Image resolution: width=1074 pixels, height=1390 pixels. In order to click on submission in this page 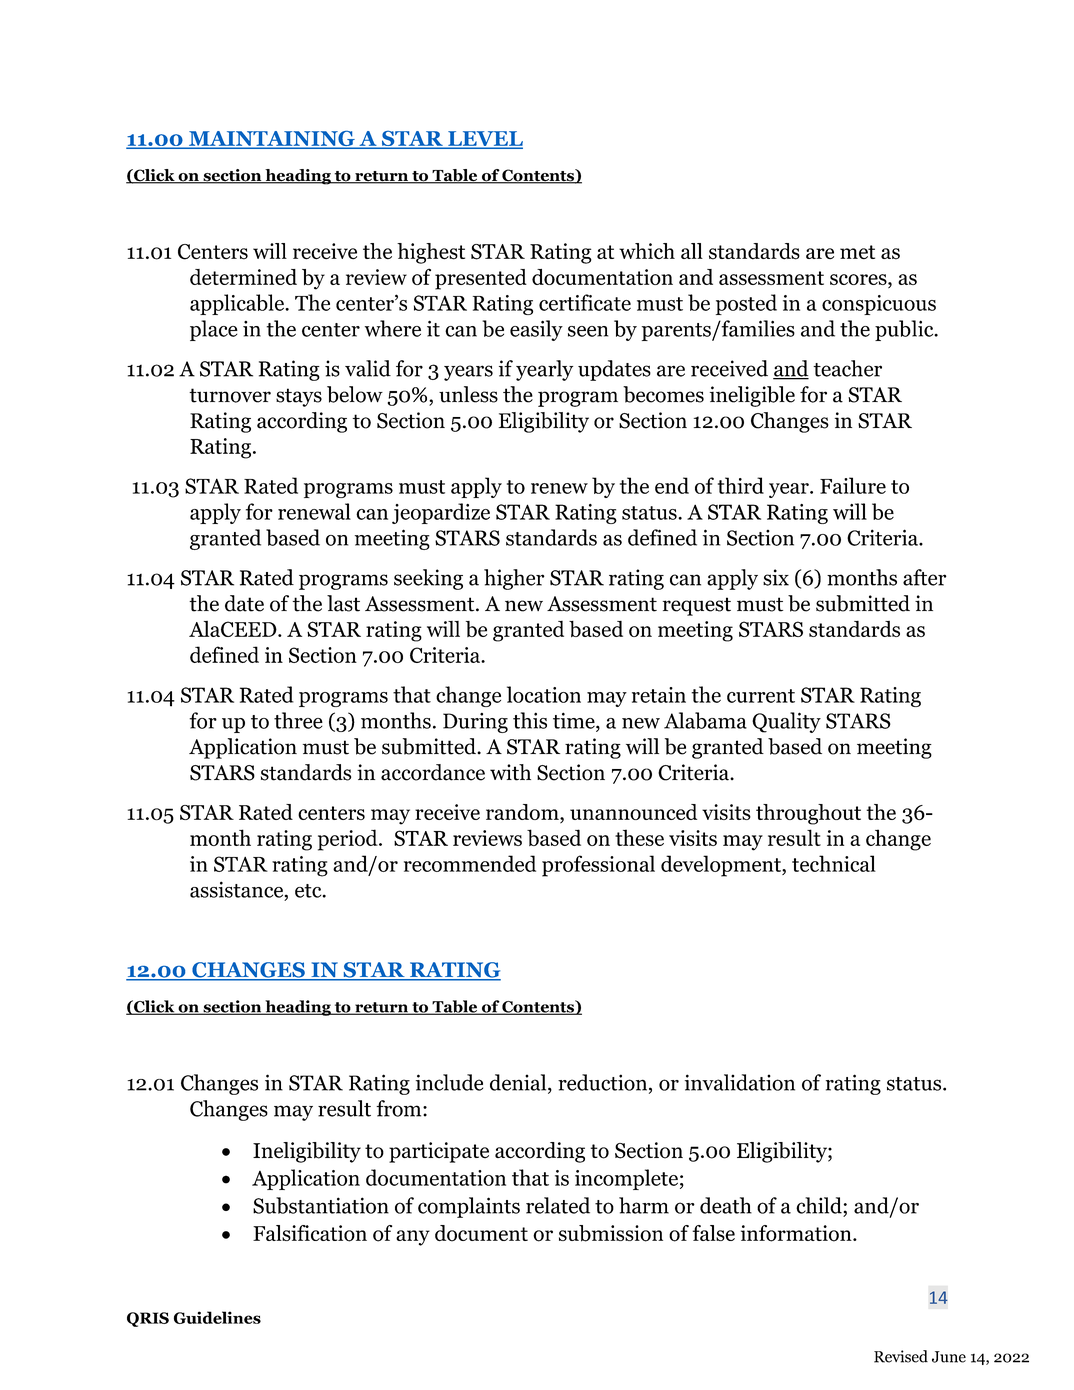, I will do `click(611, 1233)`.
